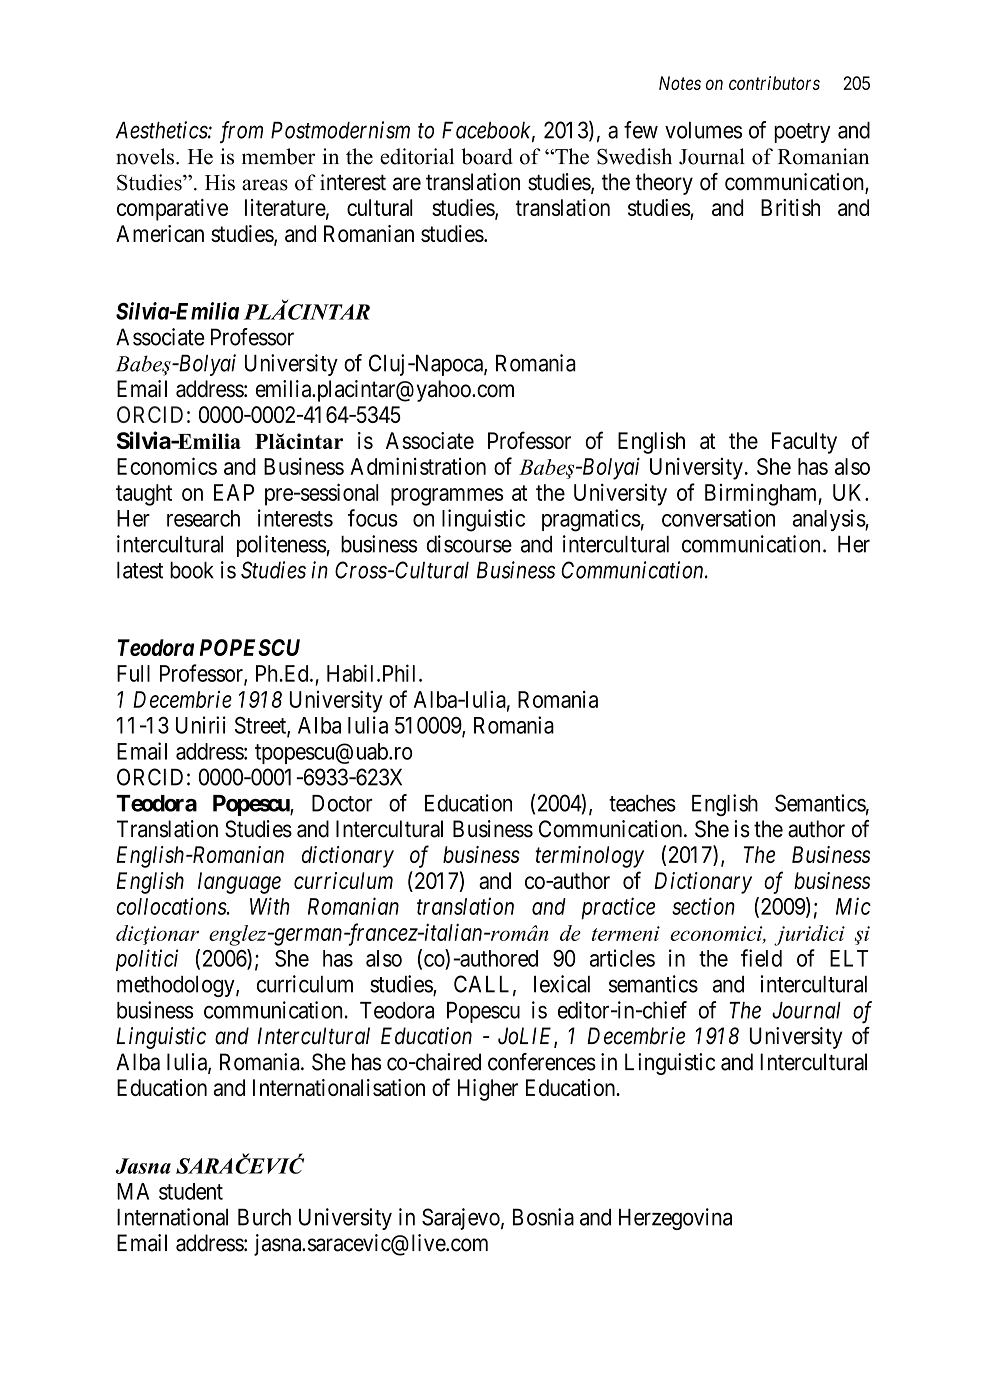  I want to click on board, so click(487, 156).
